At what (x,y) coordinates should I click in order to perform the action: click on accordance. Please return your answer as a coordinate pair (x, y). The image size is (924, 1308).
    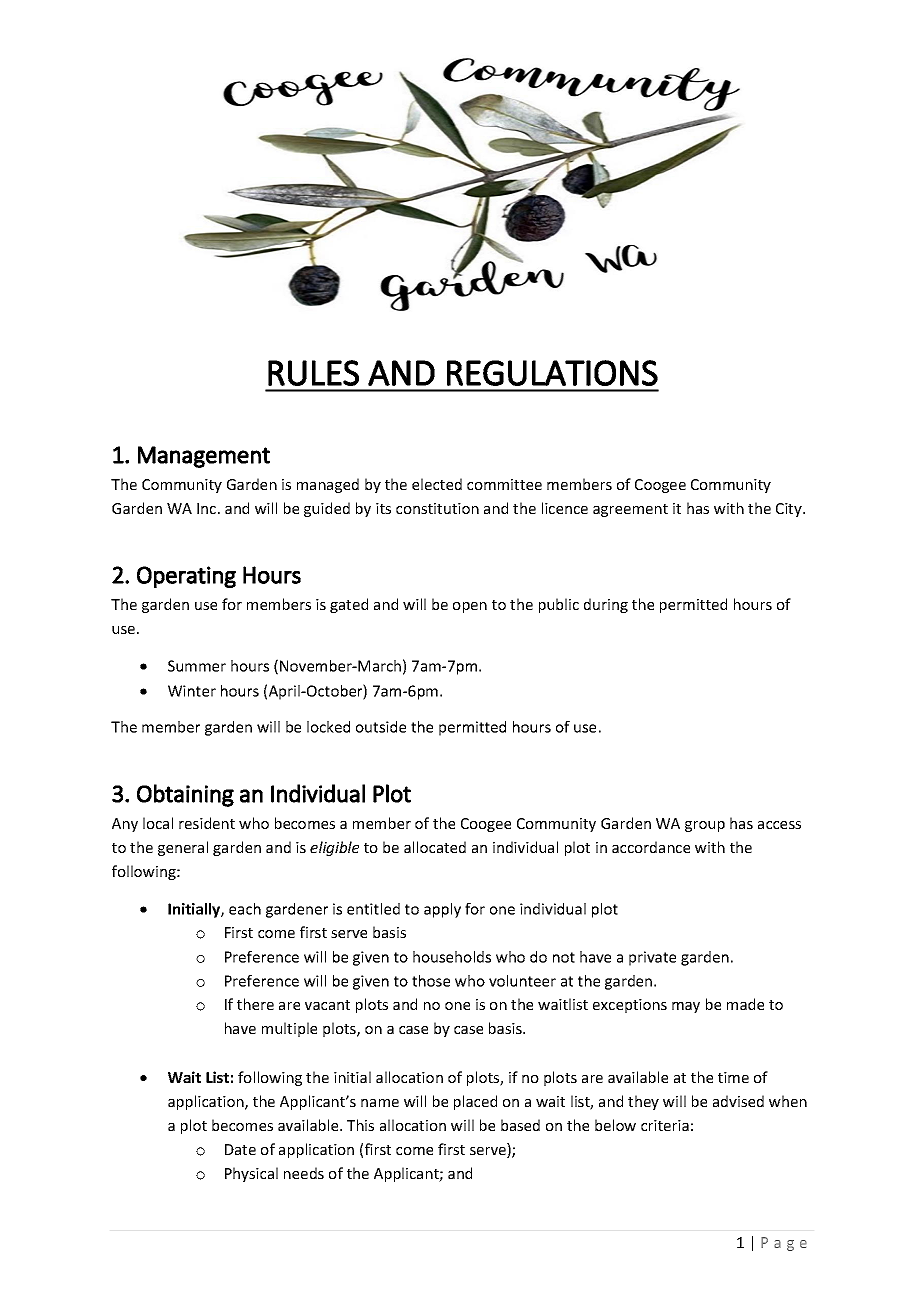
    Looking at the image, I should click on (651, 847).
